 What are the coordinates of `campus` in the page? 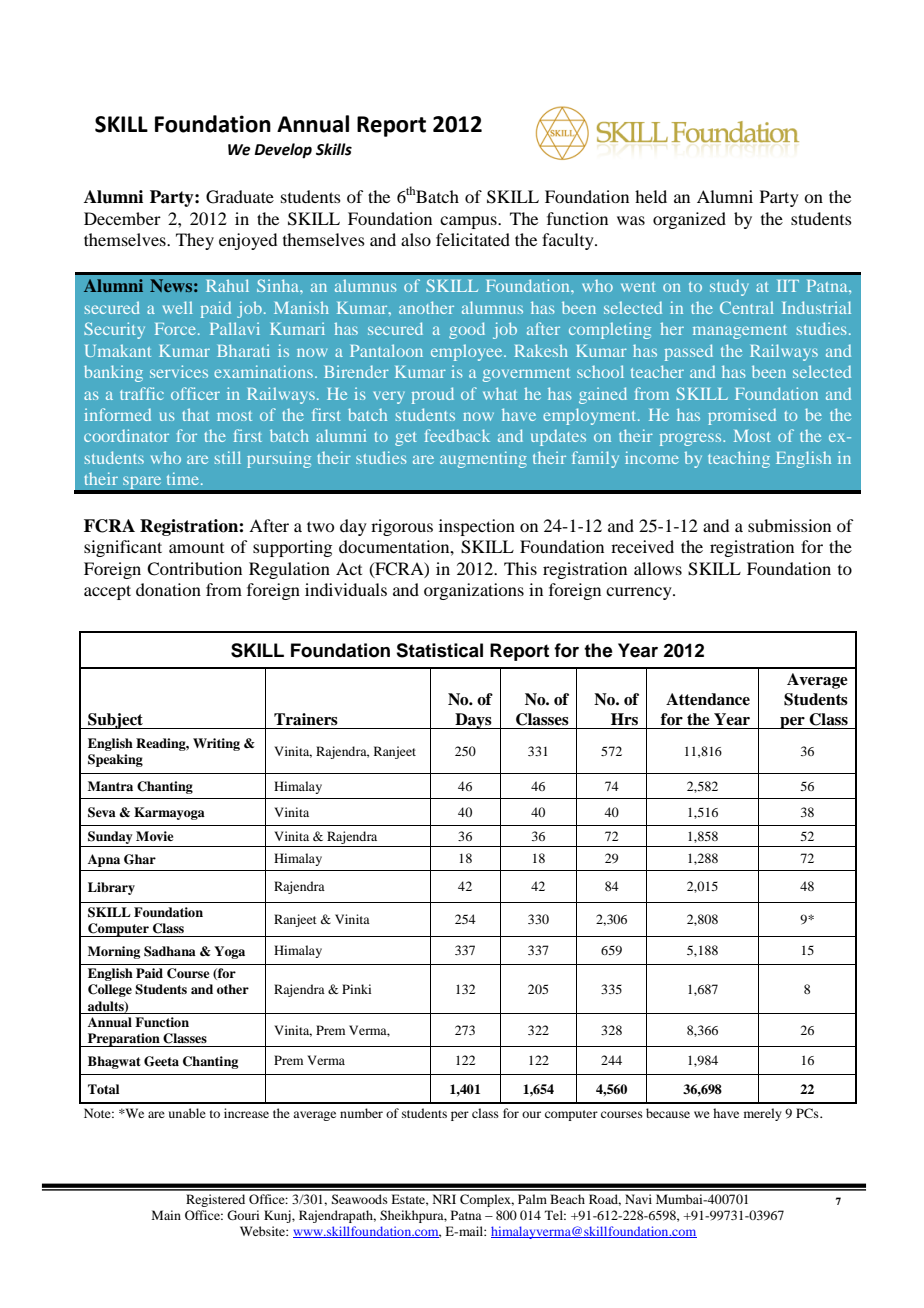 It's located at (469, 222).
